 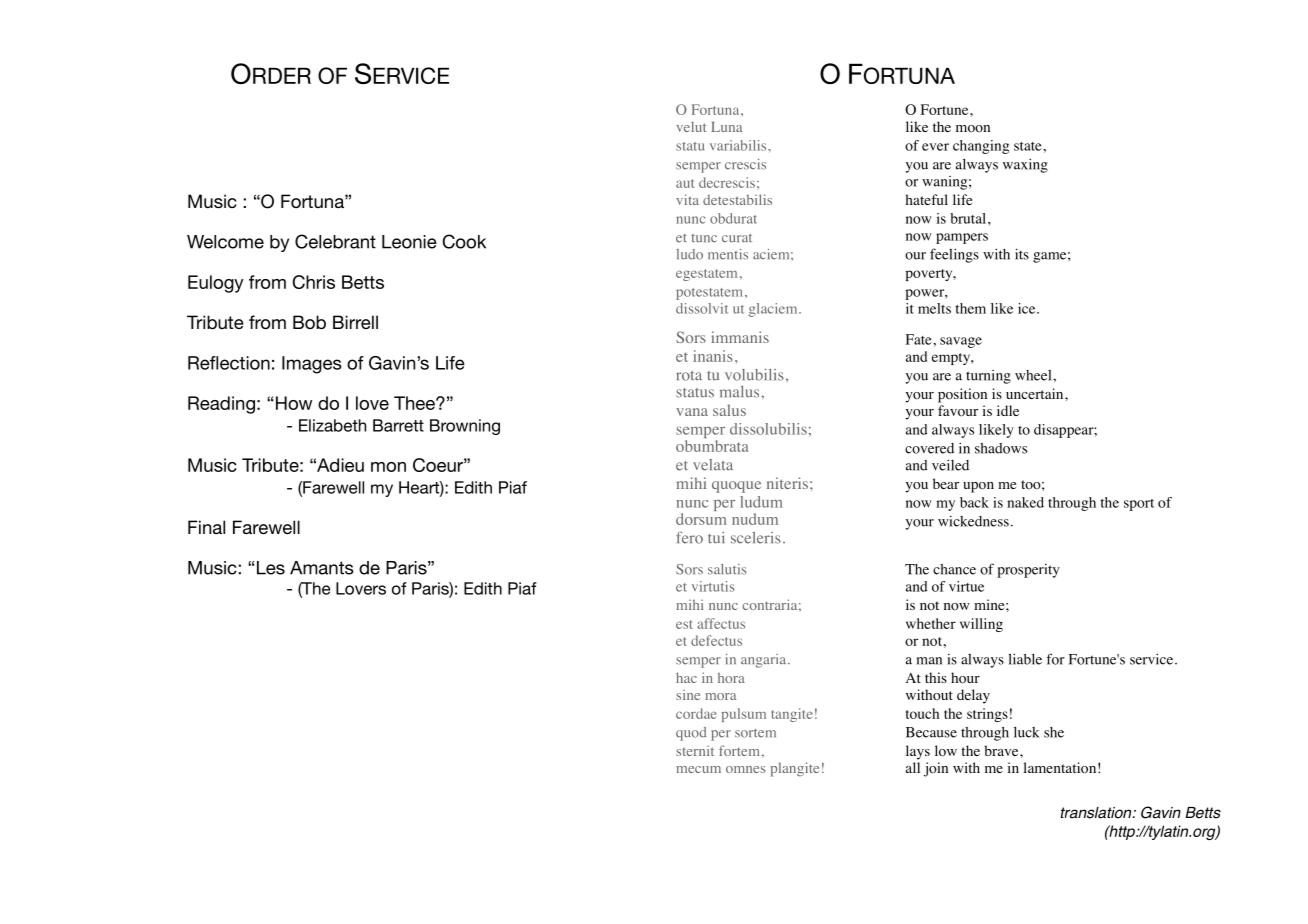 I want to click on rota, so click(x=689, y=376).
